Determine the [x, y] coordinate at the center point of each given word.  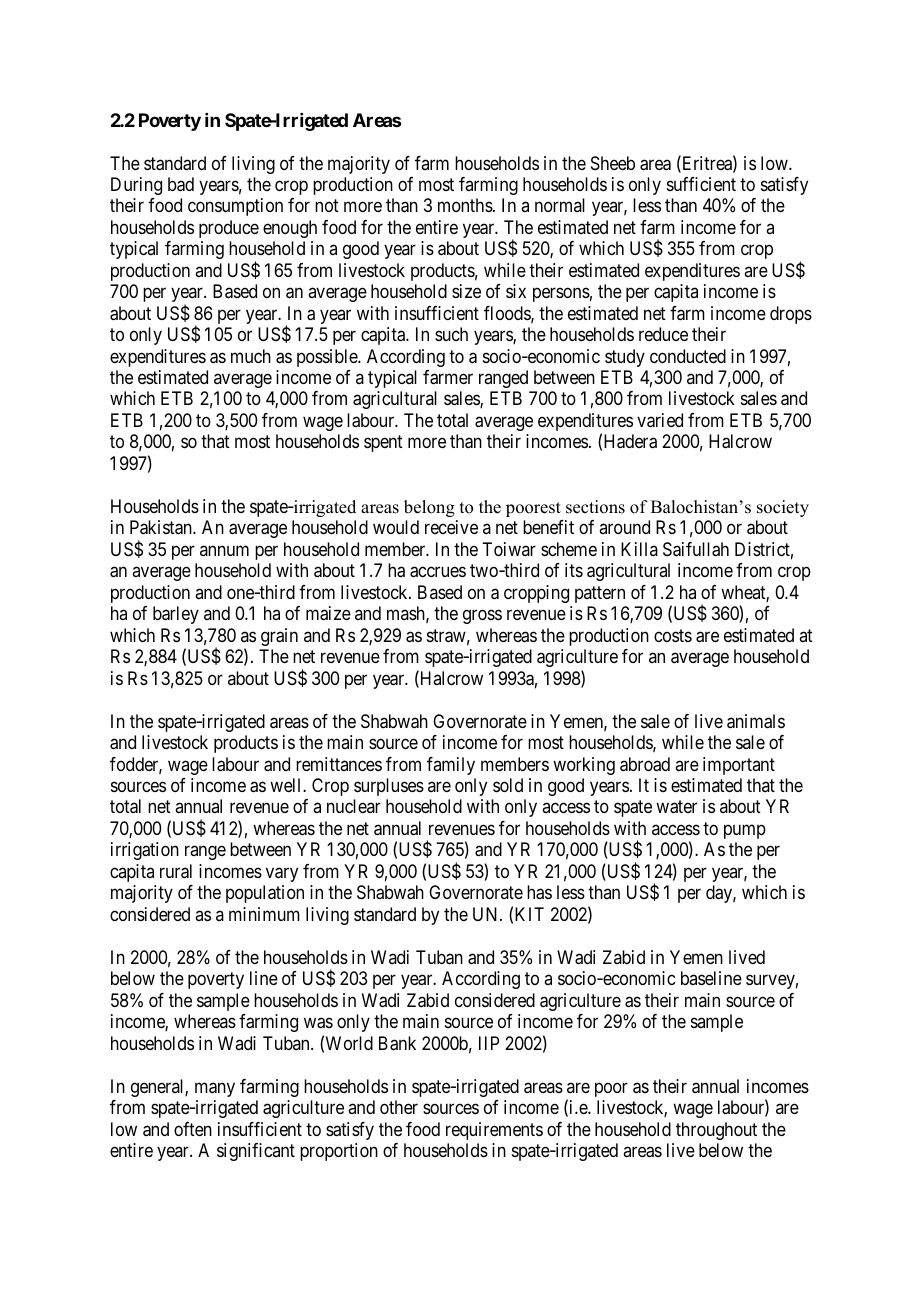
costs [673, 635]
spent [383, 444]
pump [745, 831]
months [465, 205]
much [251, 356]
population [265, 894]
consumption [235, 207]
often [193, 1129]
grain [279, 637]
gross [482, 617]
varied [660, 420]
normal [560, 205]
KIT [529, 914]
